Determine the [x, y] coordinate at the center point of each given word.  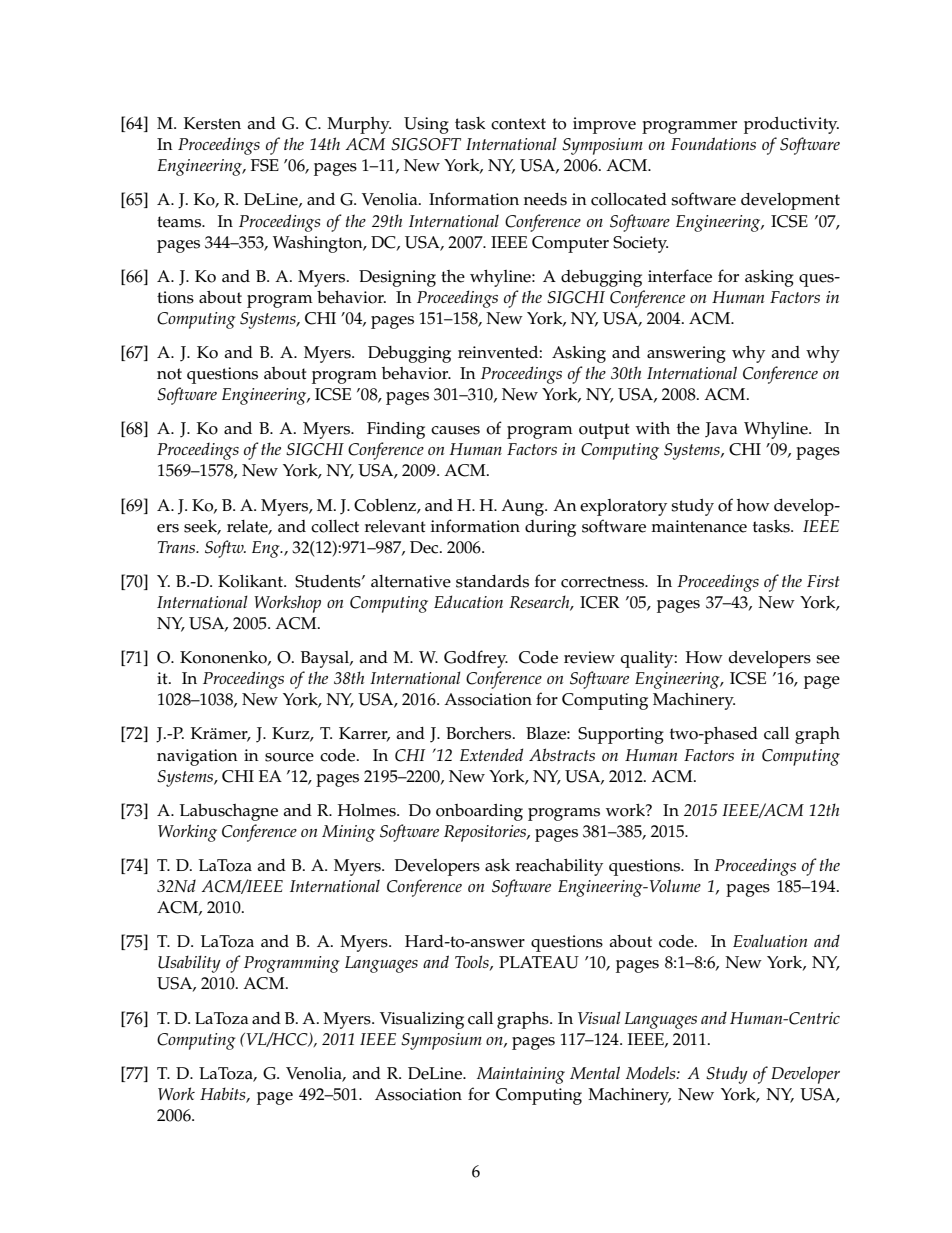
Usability [189, 964]
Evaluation [770, 940]
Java [721, 430]
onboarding [479, 812]
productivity [791, 125]
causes [455, 430]
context [518, 124]
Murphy [359, 125]
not [169, 374]
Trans [178, 547]
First [823, 581]
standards [492, 581]
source [289, 757]
